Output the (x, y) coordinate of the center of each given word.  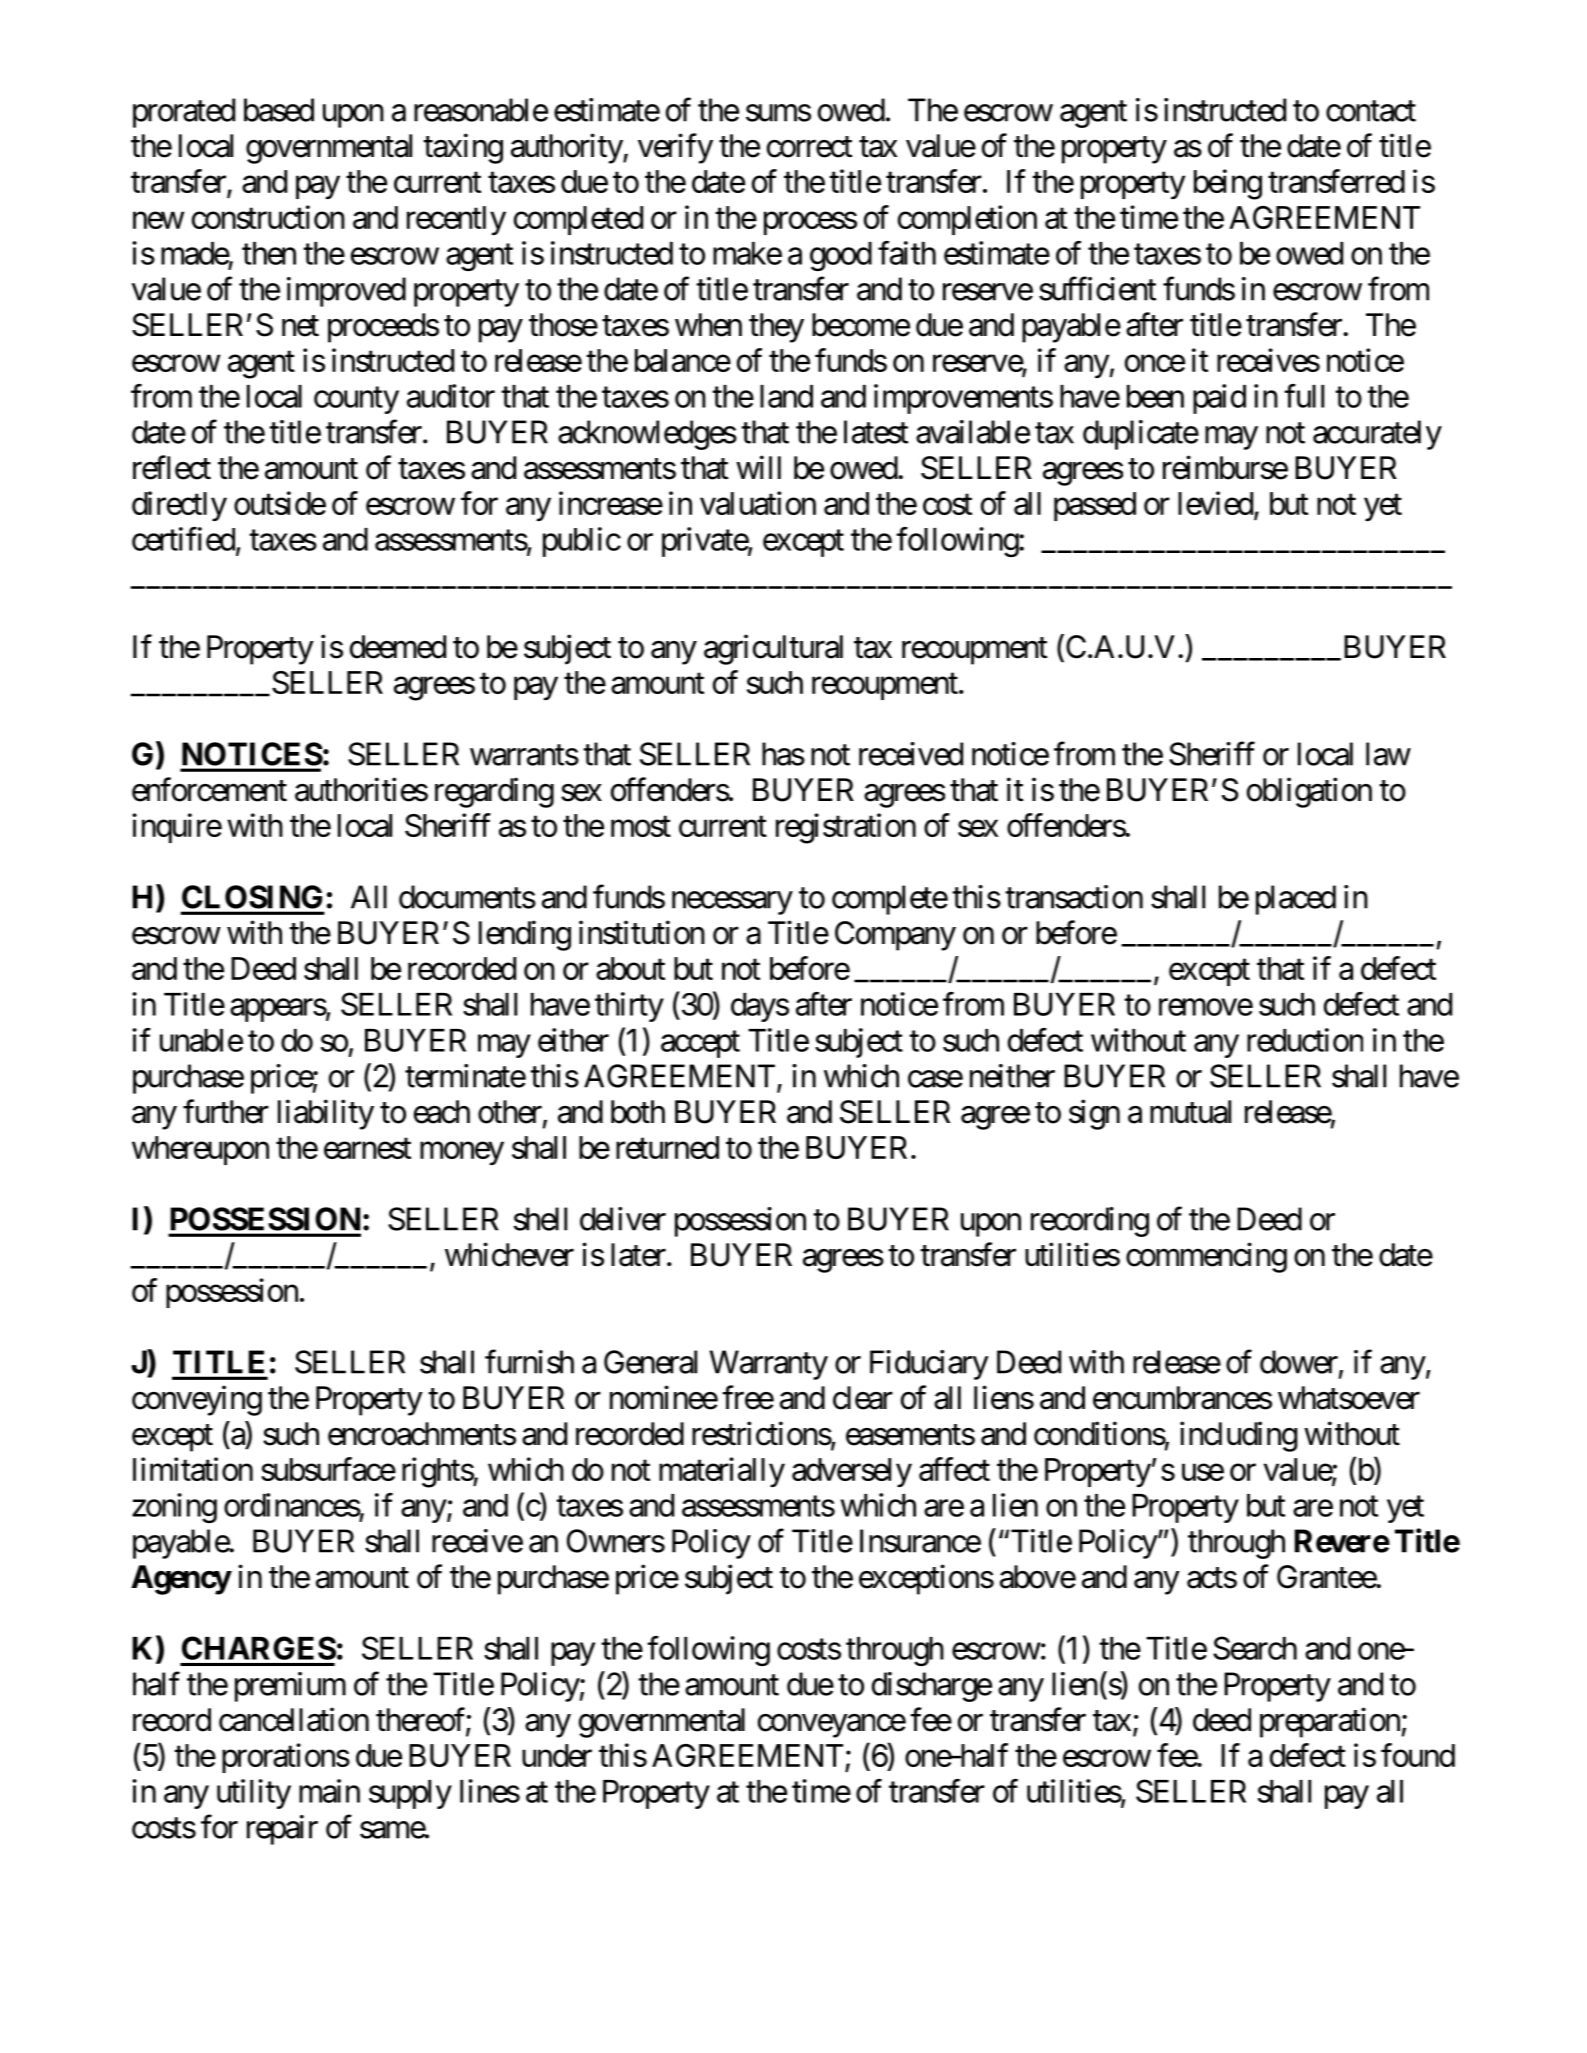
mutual (1190, 1112)
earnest (367, 1148)
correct (809, 147)
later (638, 1255)
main (329, 1791)
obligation (1309, 792)
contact (1371, 111)
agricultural (773, 649)
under (557, 1755)
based (279, 110)
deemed (398, 647)
